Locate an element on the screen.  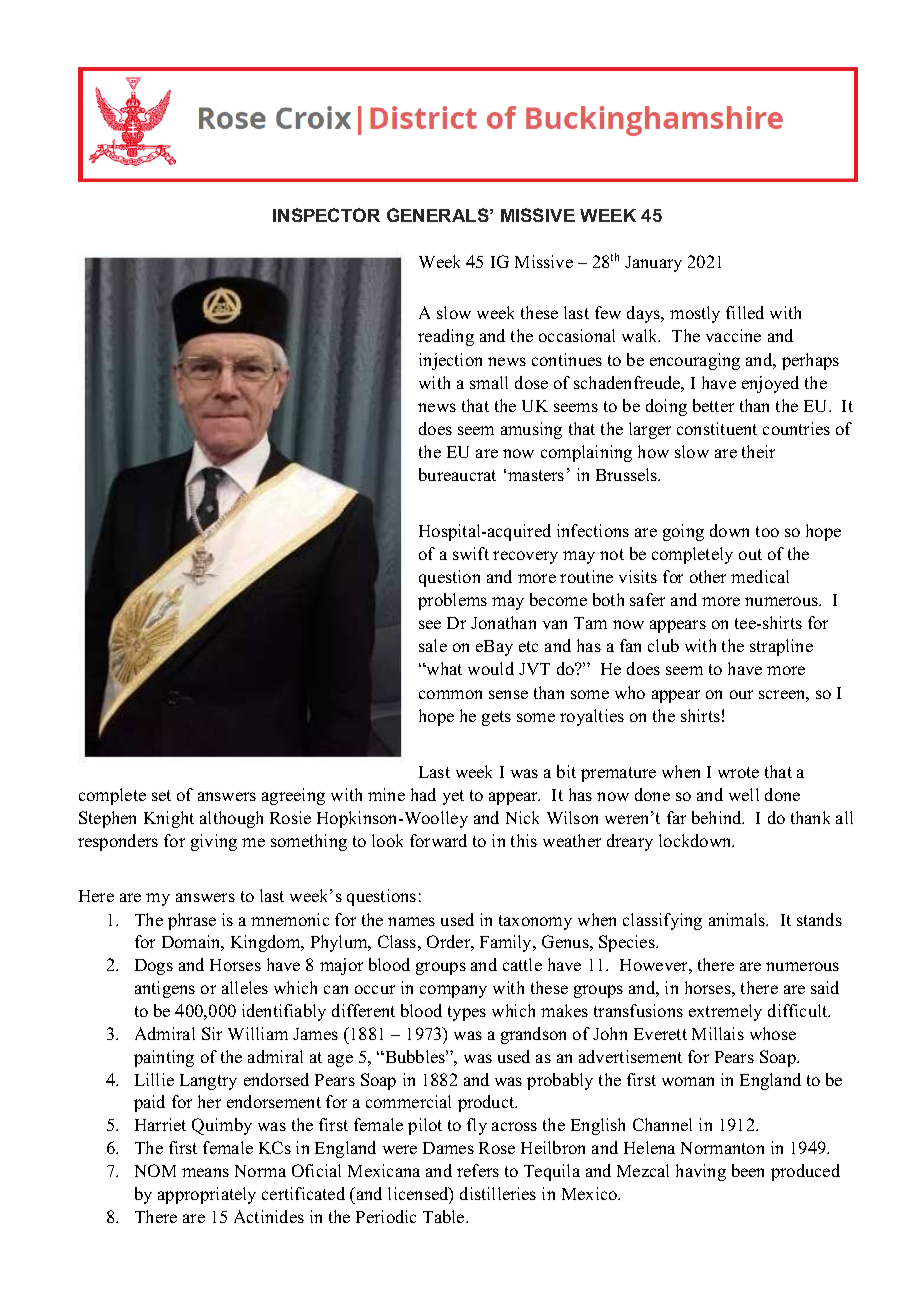
forward is located at coordinates (438, 840).
